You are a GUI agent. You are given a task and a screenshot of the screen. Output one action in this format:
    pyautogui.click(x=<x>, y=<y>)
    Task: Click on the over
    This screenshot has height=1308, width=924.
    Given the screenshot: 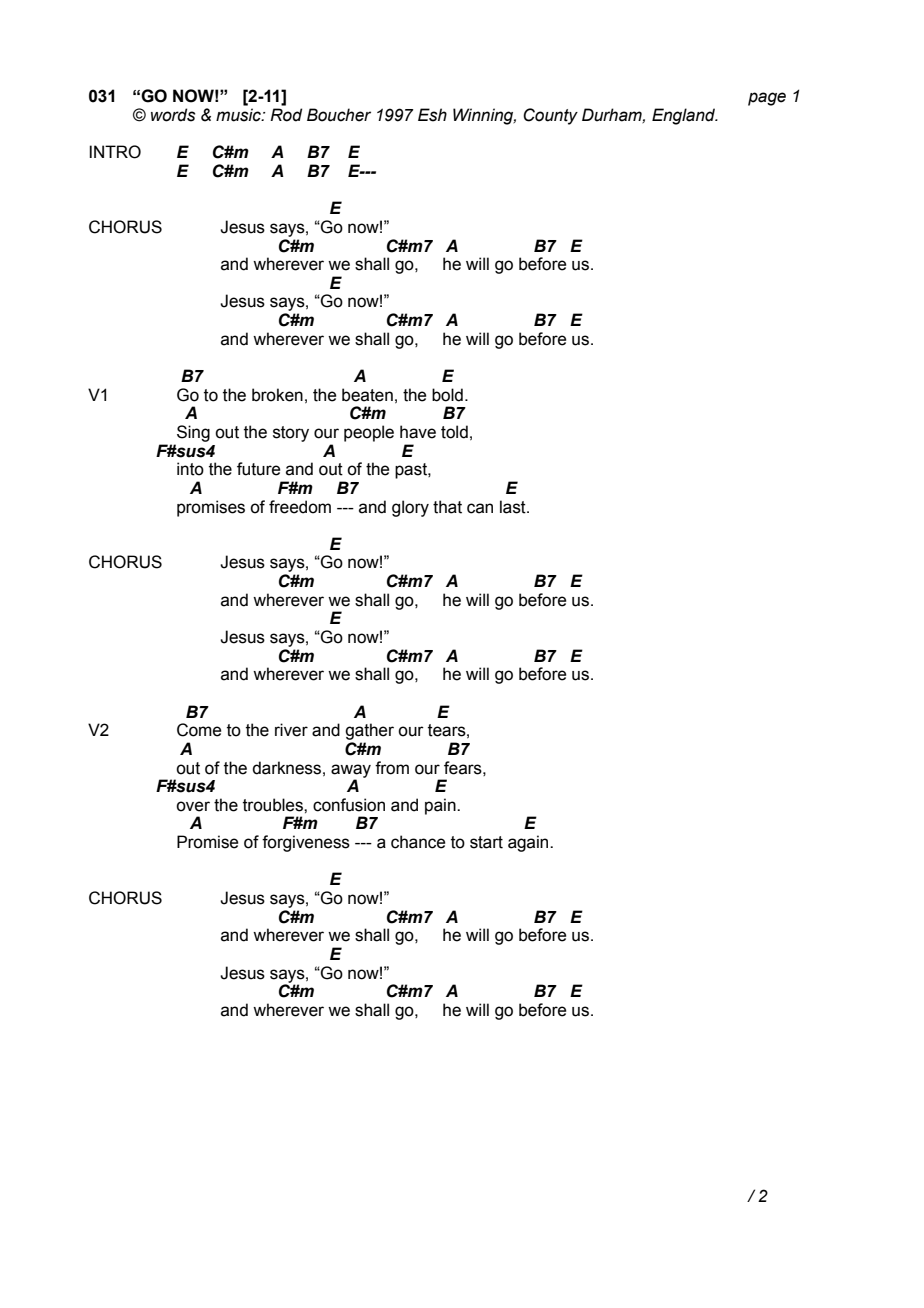 What is the action you would take?
    pyautogui.click(x=193, y=806)
